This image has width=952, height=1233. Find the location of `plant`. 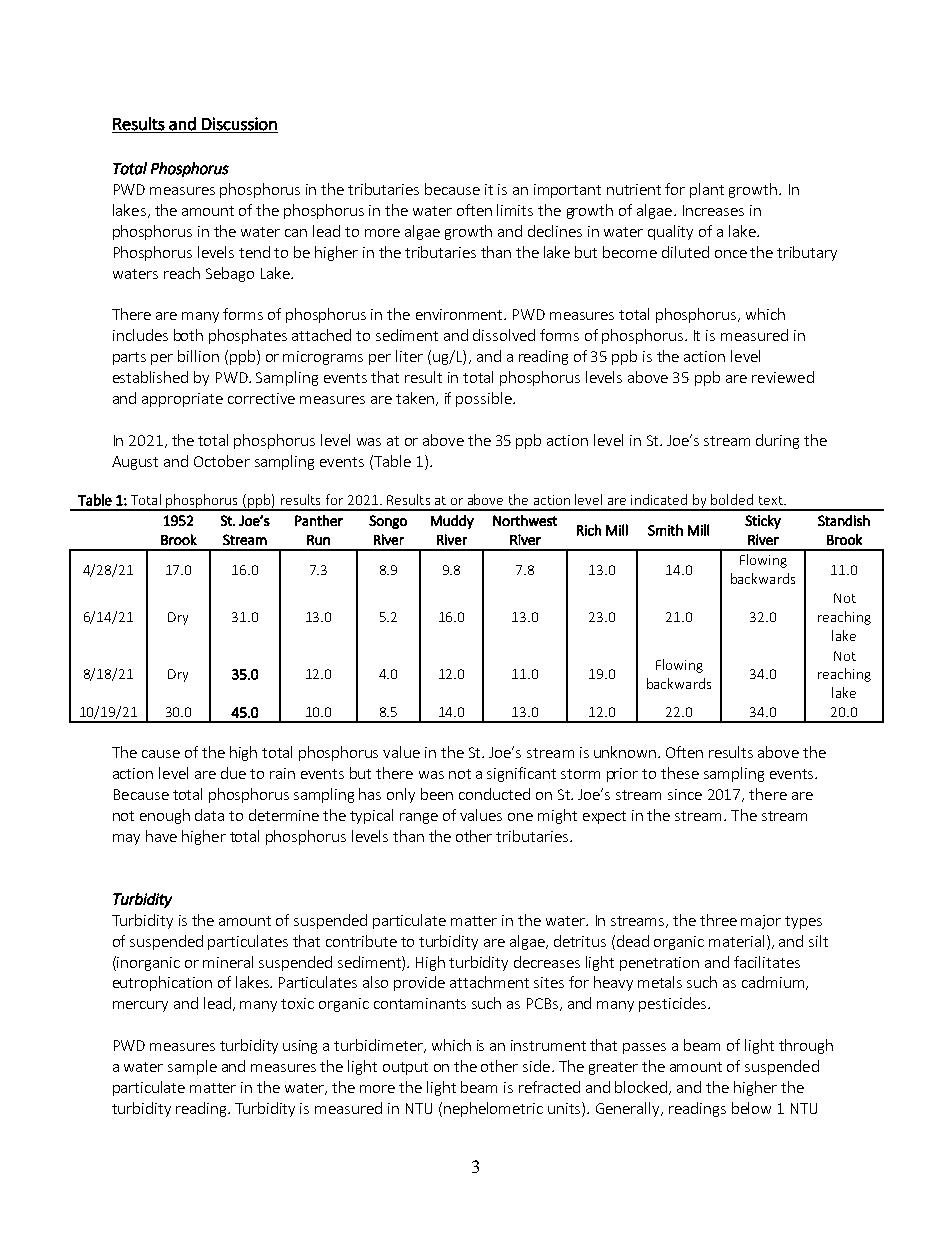

plant is located at coordinates (707, 190).
